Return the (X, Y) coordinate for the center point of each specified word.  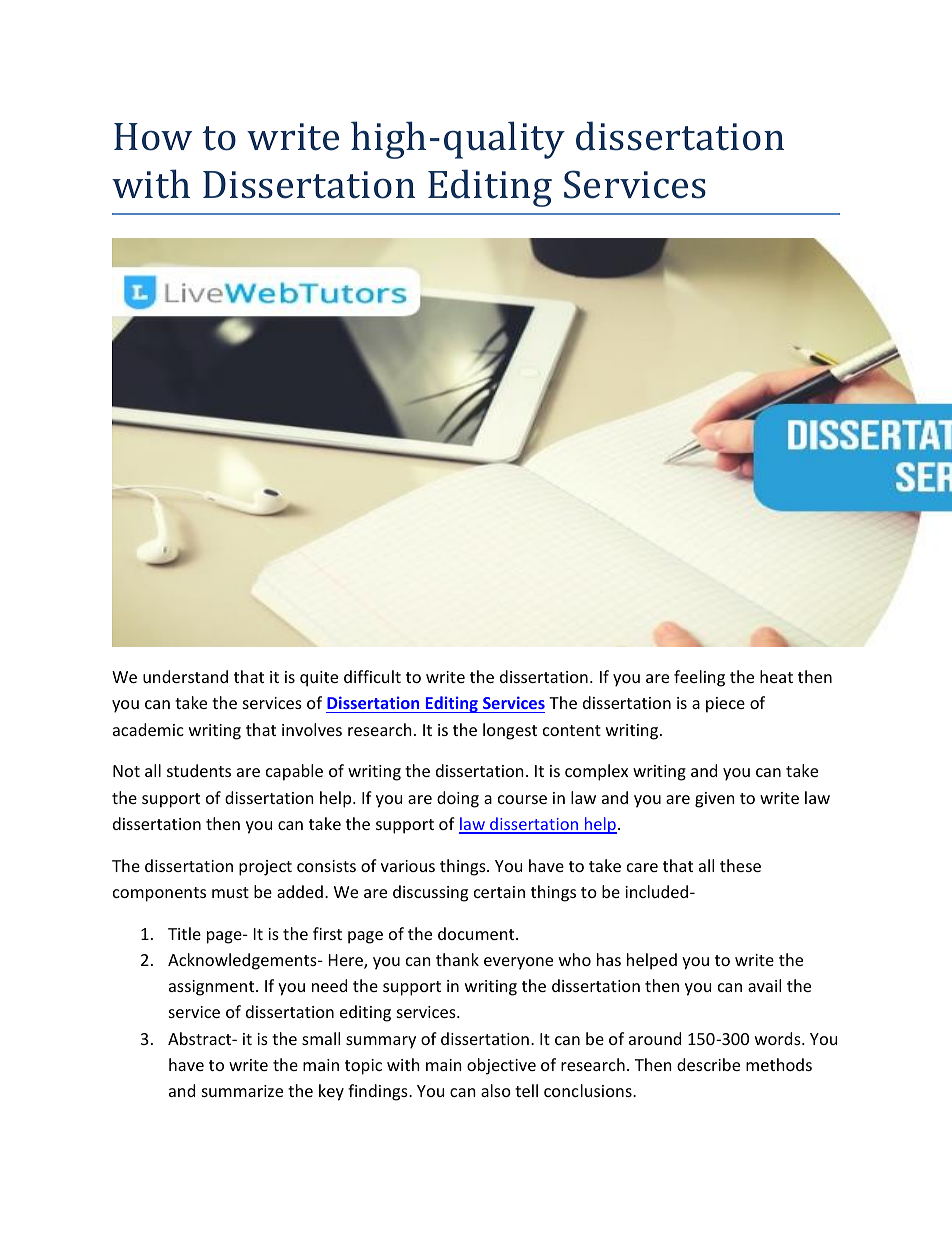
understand (185, 676)
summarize (242, 1091)
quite (319, 679)
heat (776, 676)
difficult (372, 676)
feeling (699, 678)
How (153, 137)
